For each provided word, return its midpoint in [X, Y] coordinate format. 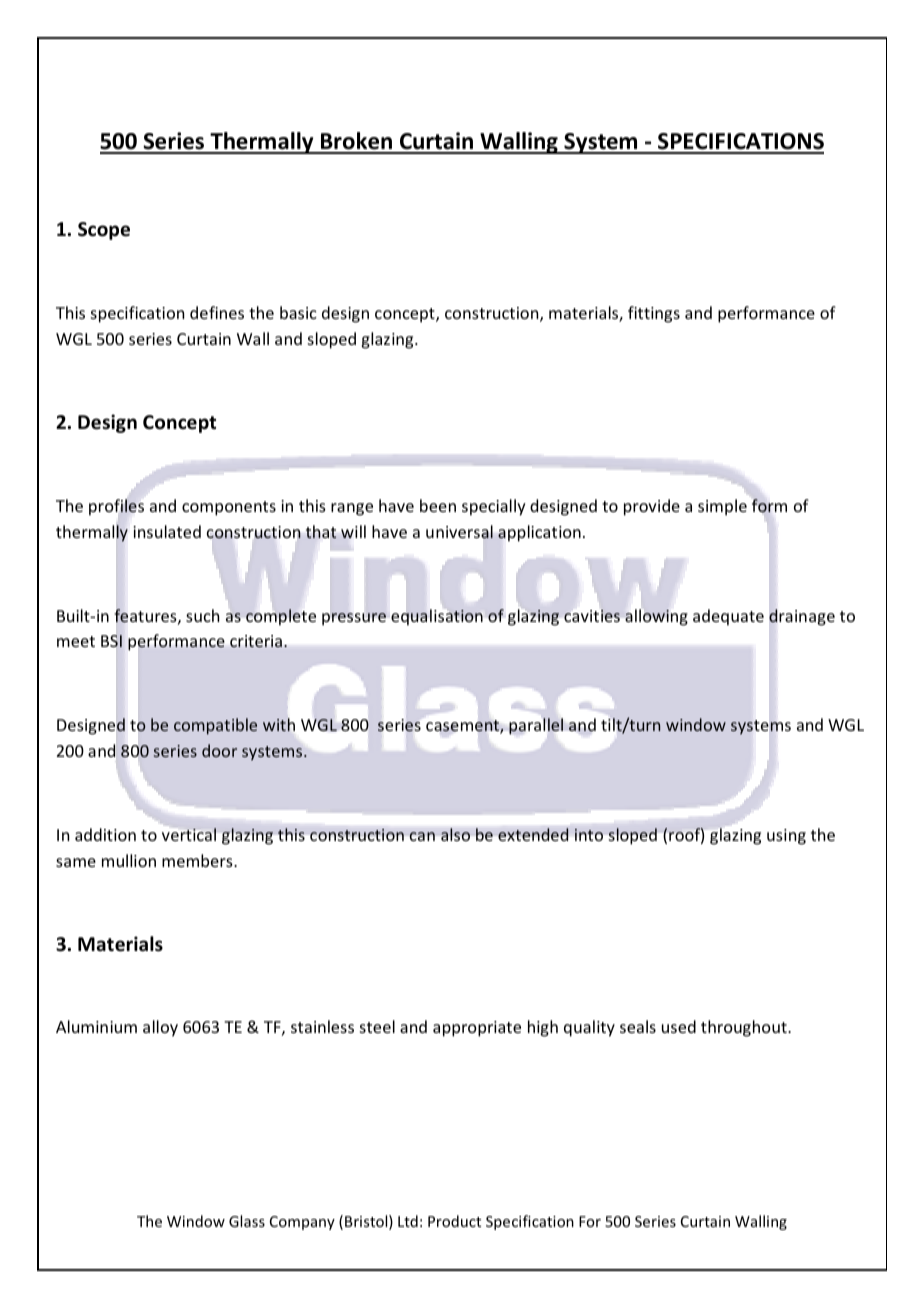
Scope [104, 231]
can [422, 836]
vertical [189, 834]
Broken [357, 142]
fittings [654, 314]
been [438, 505]
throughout [745, 1028]
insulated [167, 531]
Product [454, 1221]
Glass [247, 1221]
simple [722, 507]
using [786, 837]
